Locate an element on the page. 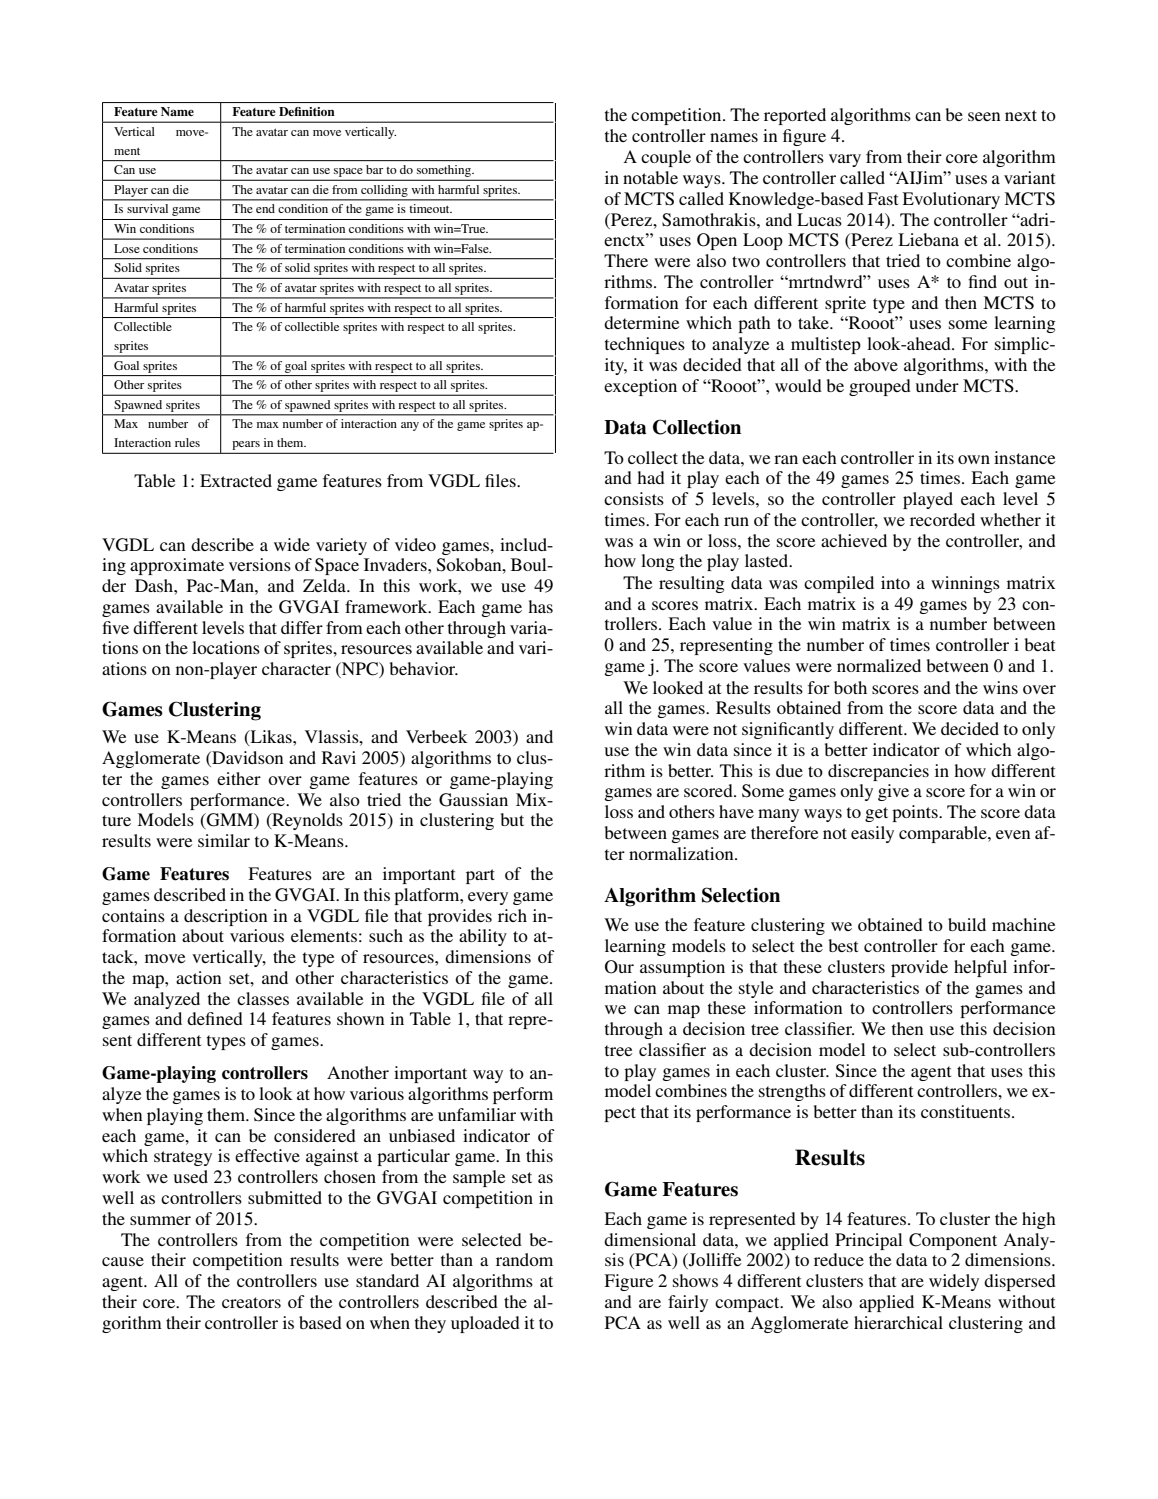 The height and width of the document is (1499, 1158). comparable is located at coordinates (944, 834).
